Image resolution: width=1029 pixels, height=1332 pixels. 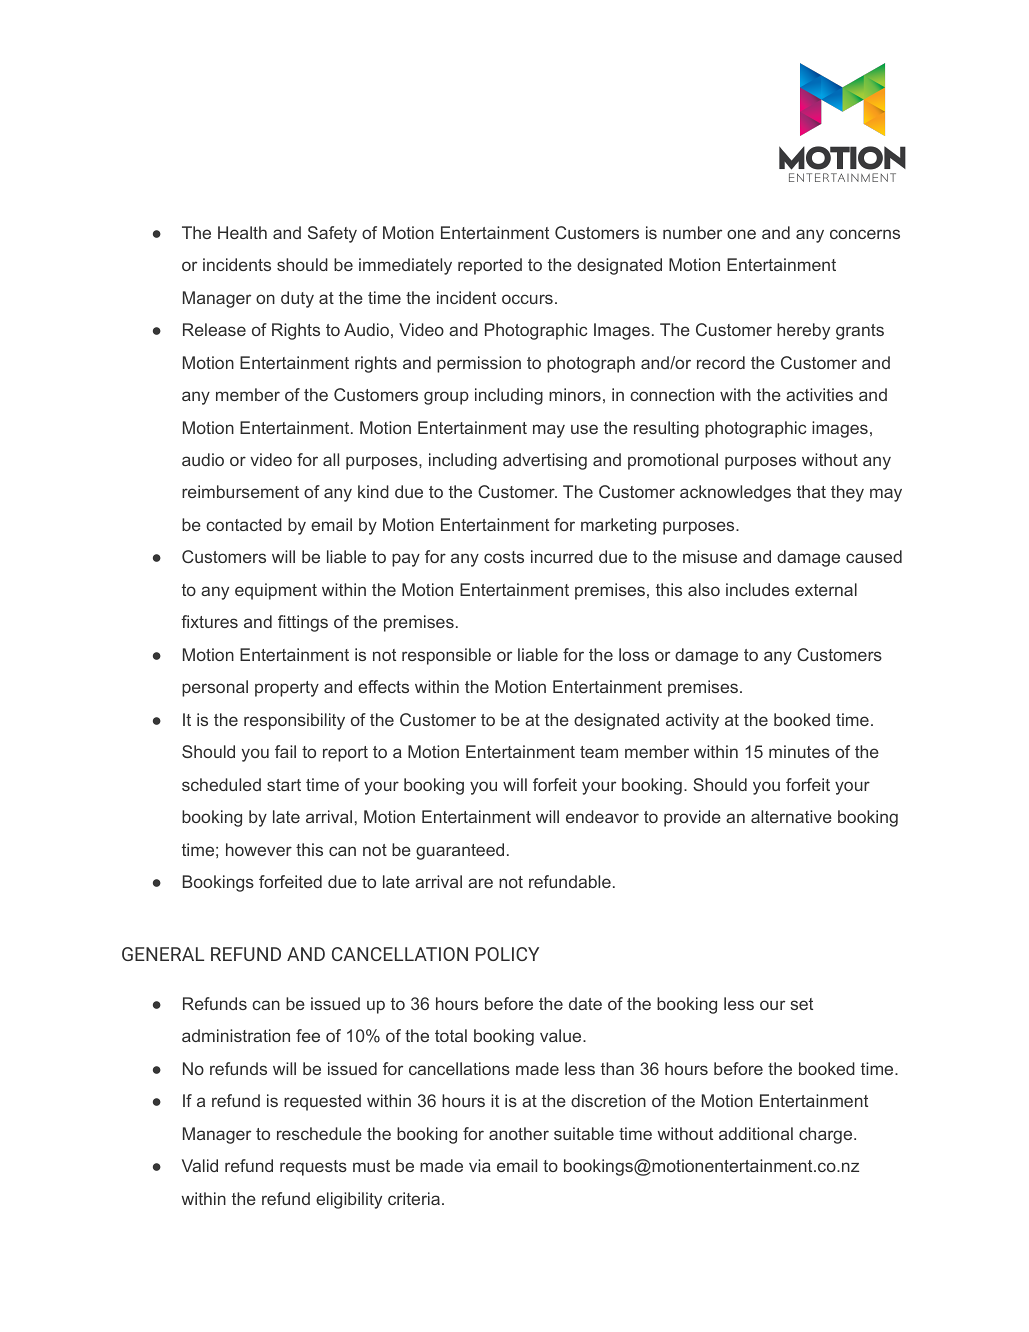 I want to click on Valid, so click(x=200, y=1165).
